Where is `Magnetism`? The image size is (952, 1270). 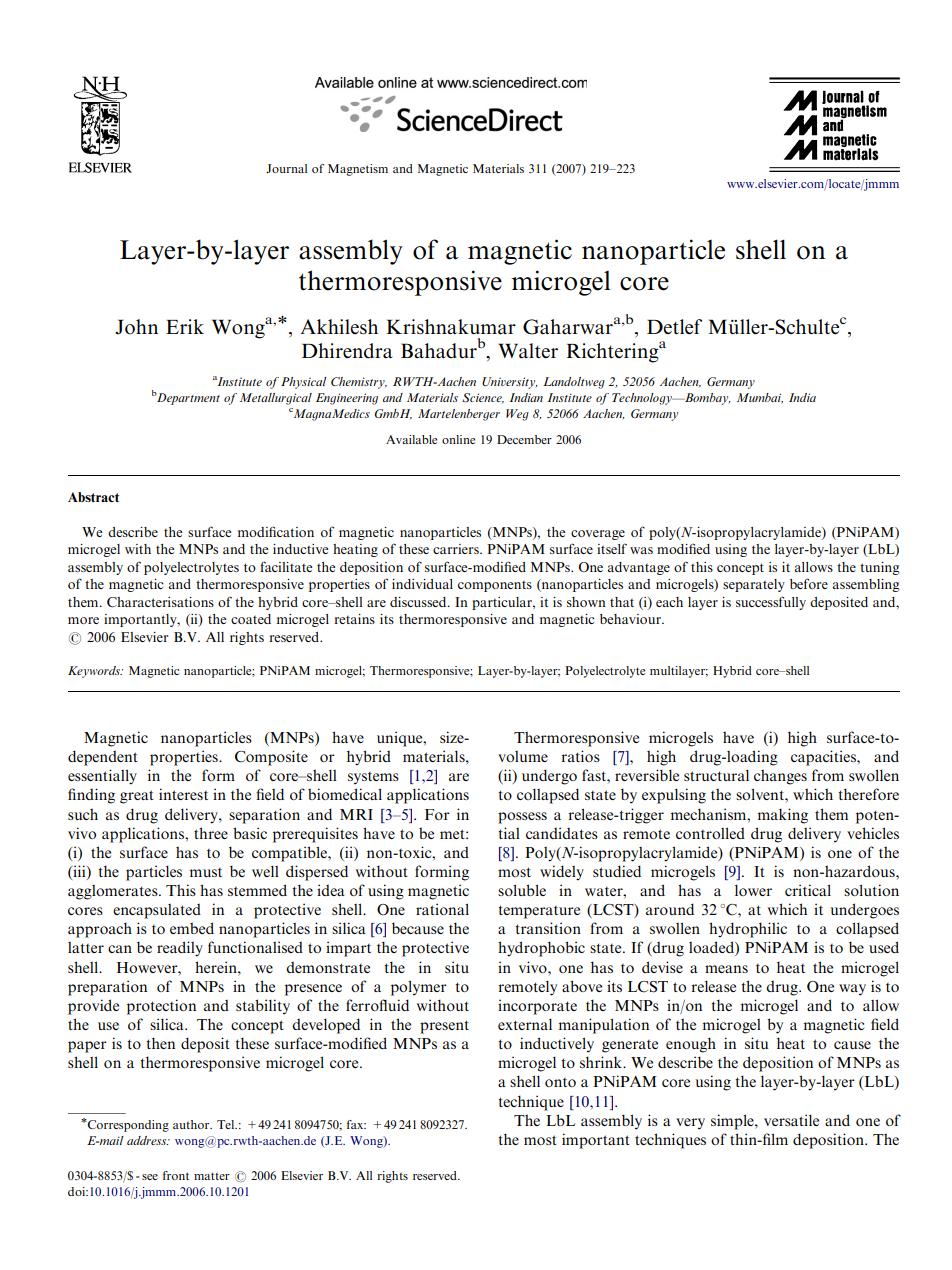 Magnetism is located at coordinates (358, 170).
